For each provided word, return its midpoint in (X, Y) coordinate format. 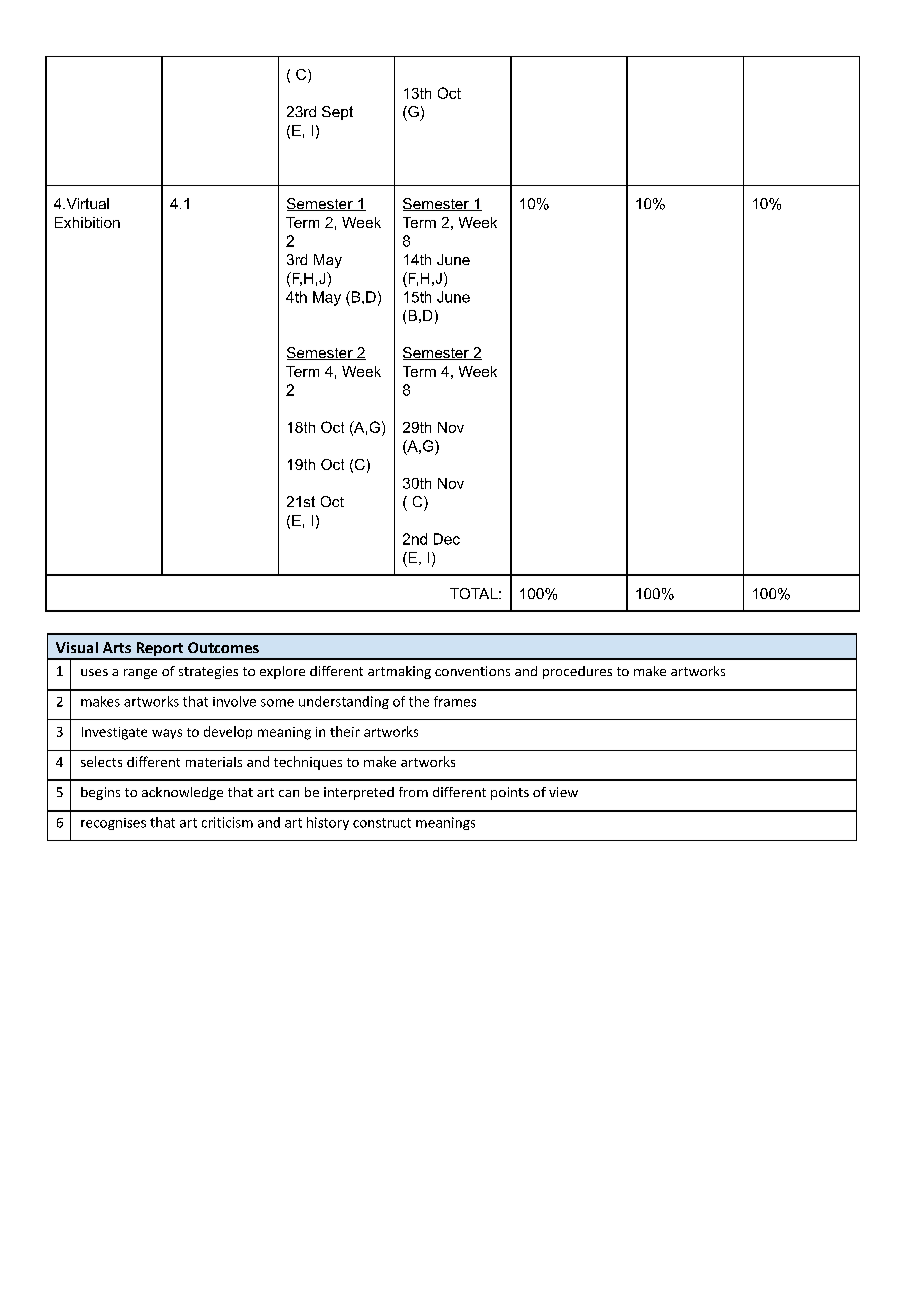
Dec (447, 539)
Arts (117, 647)
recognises (113, 824)
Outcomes (223, 647)
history (328, 823)
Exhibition (87, 222)
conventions (472, 671)
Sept (337, 113)
